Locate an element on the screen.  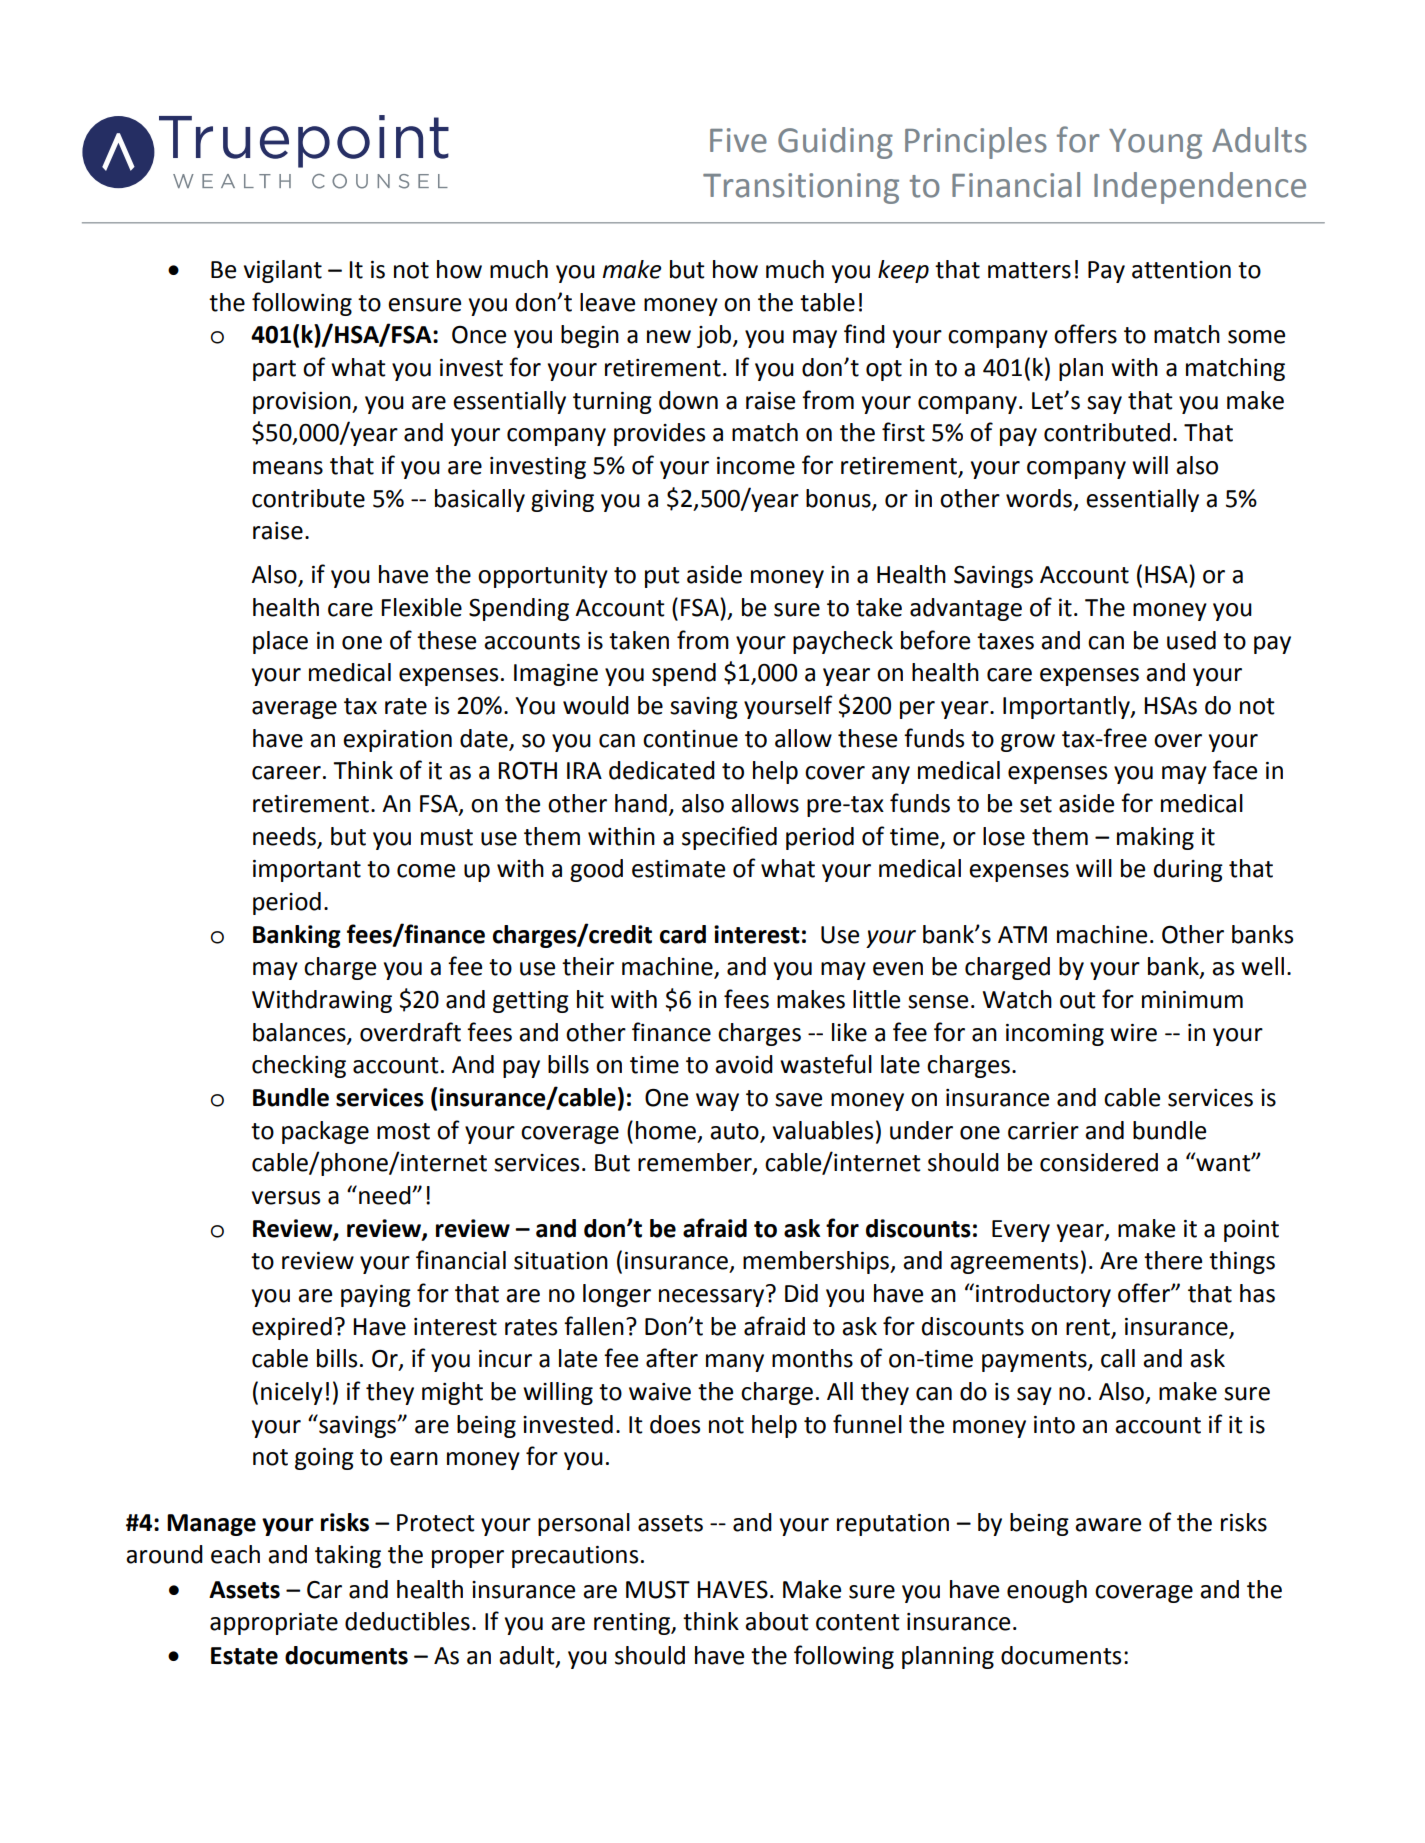
used is located at coordinates (1191, 640).
